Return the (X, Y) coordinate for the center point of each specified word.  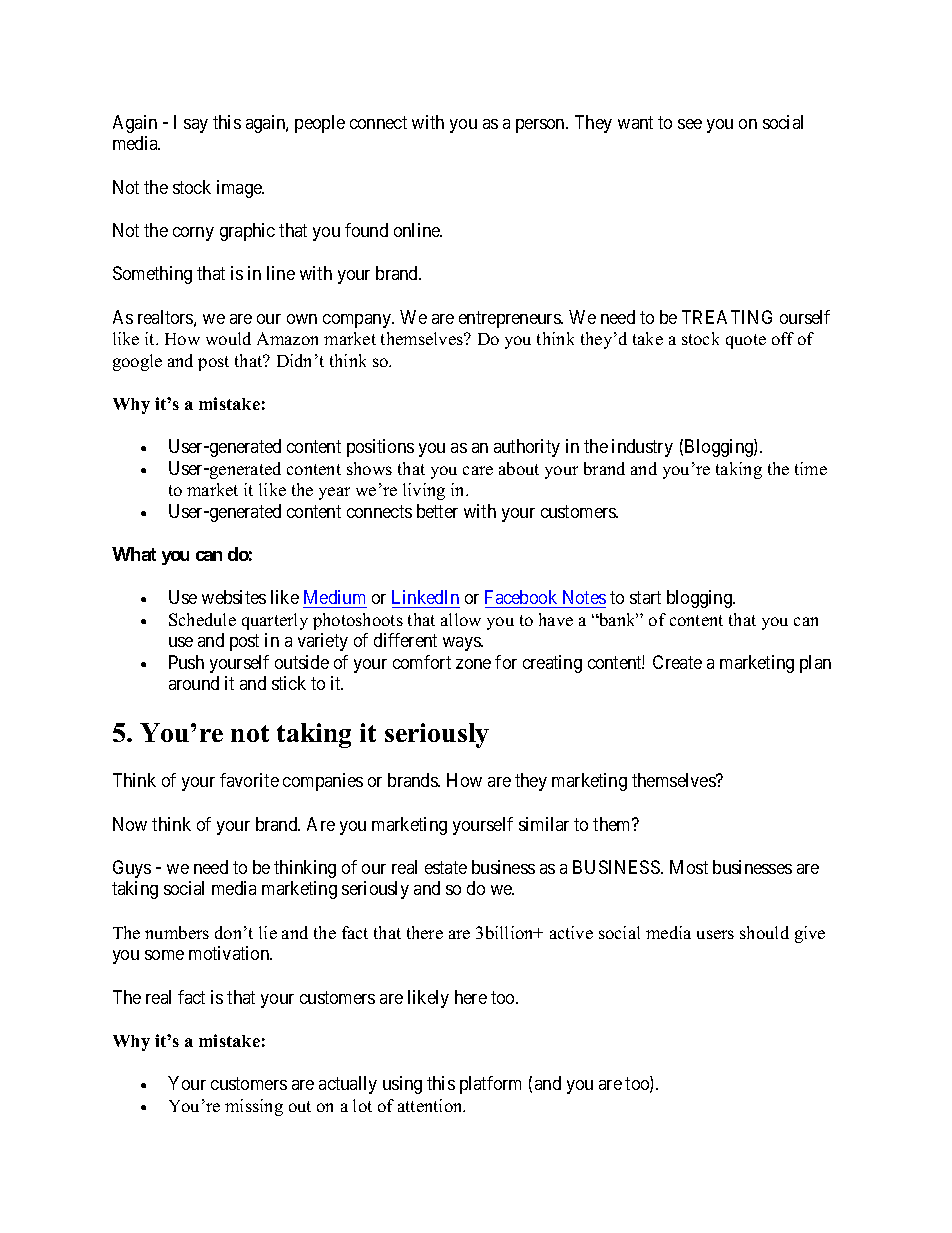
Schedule (202, 619)
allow (461, 619)
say (196, 126)
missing (254, 1107)
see (690, 124)
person (541, 126)
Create (677, 662)
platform (490, 1085)
